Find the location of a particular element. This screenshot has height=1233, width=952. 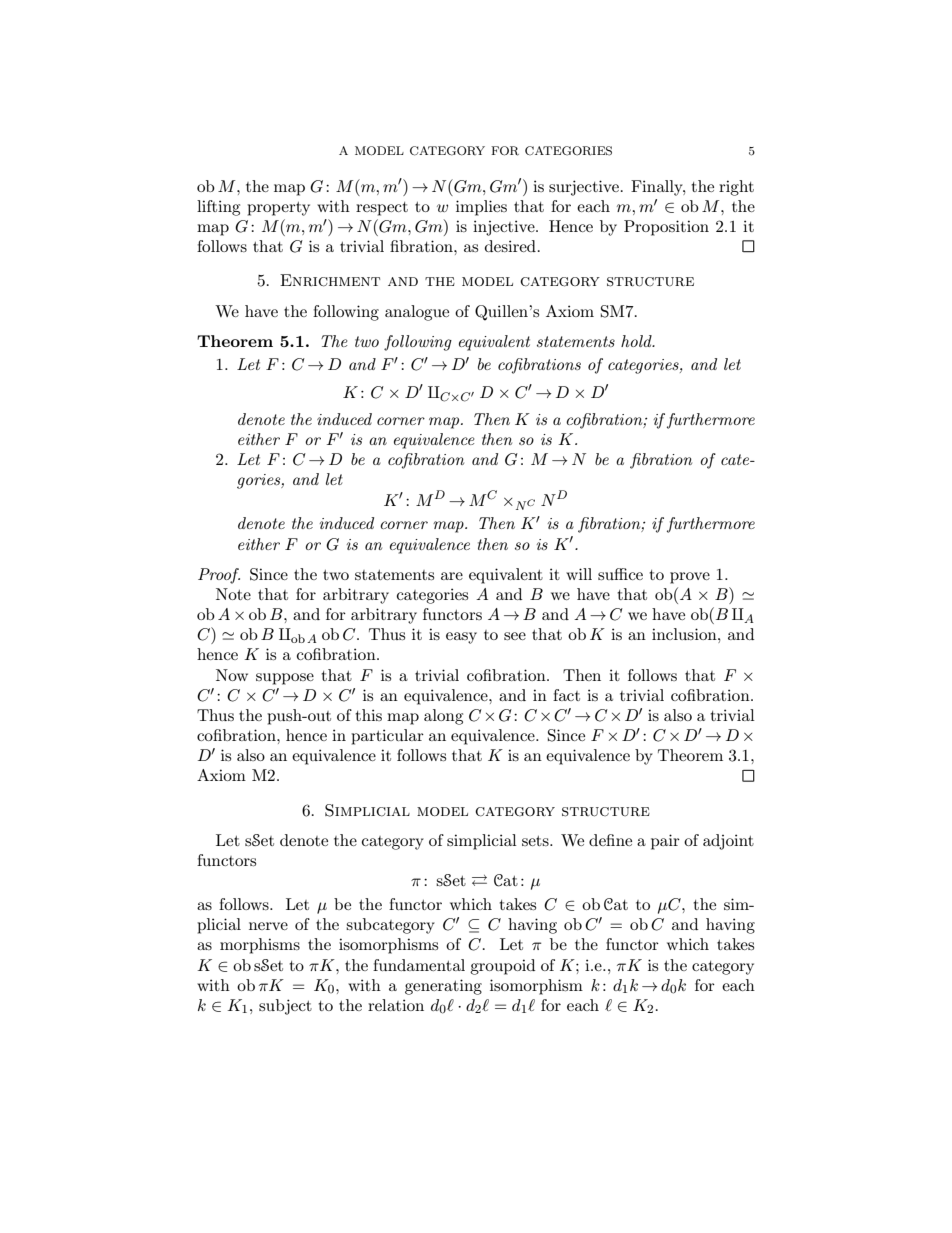

property is located at coordinates (278, 209).
